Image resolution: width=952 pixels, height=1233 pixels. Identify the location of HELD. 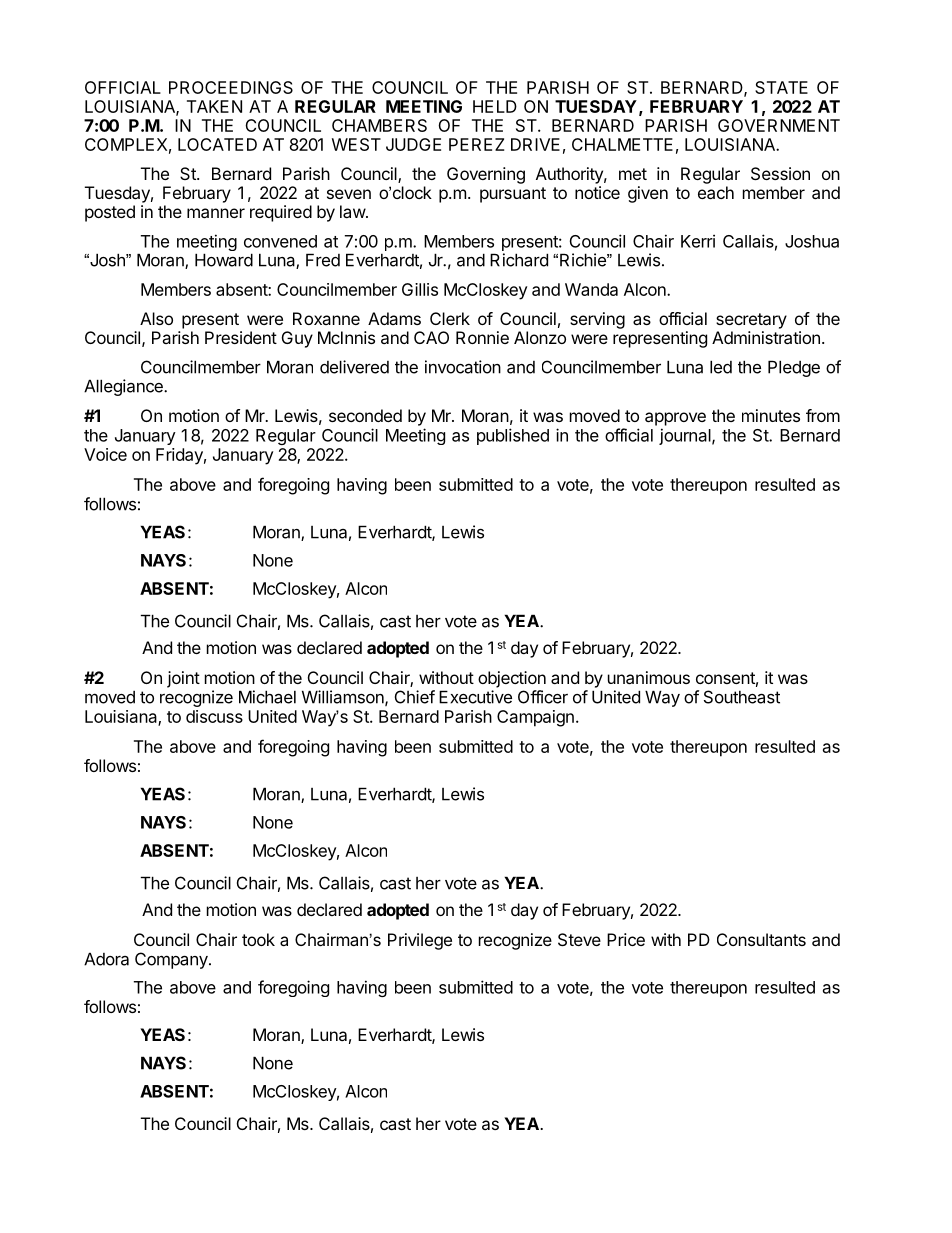
(495, 106).
